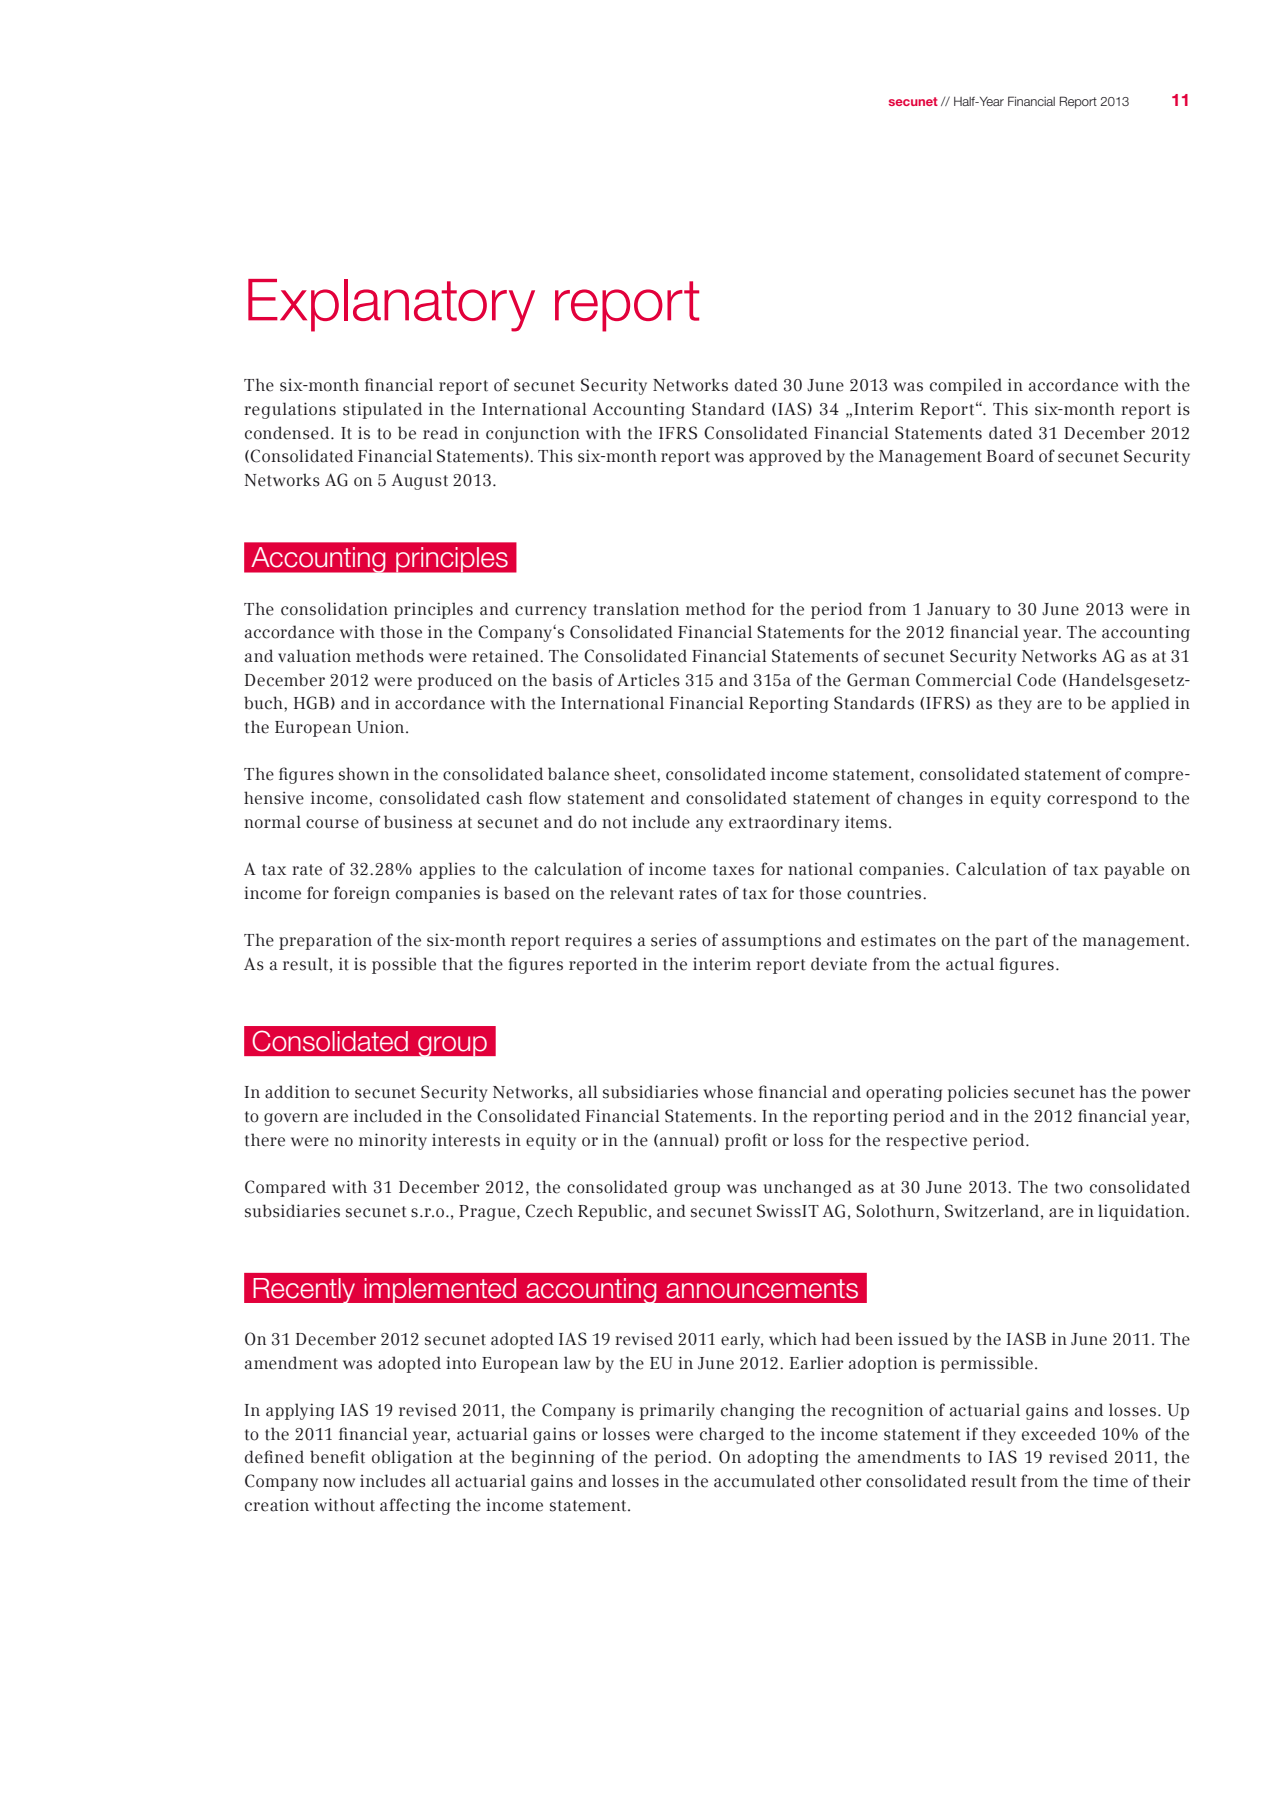  What do you see at coordinates (1036, 680) in the screenshot?
I see `Code` at bounding box center [1036, 680].
